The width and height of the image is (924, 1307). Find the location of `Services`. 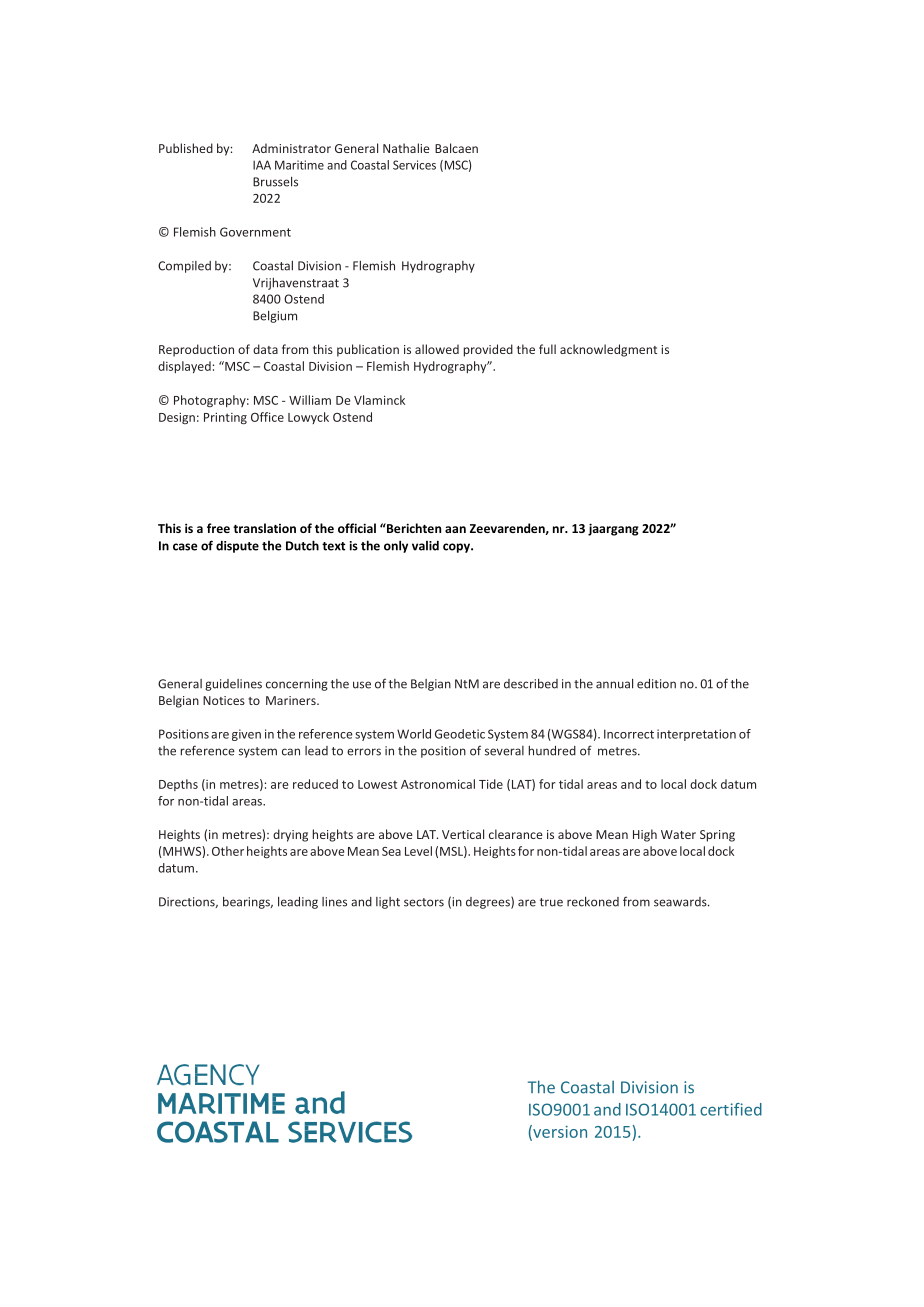

Services is located at coordinates (414, 165).
